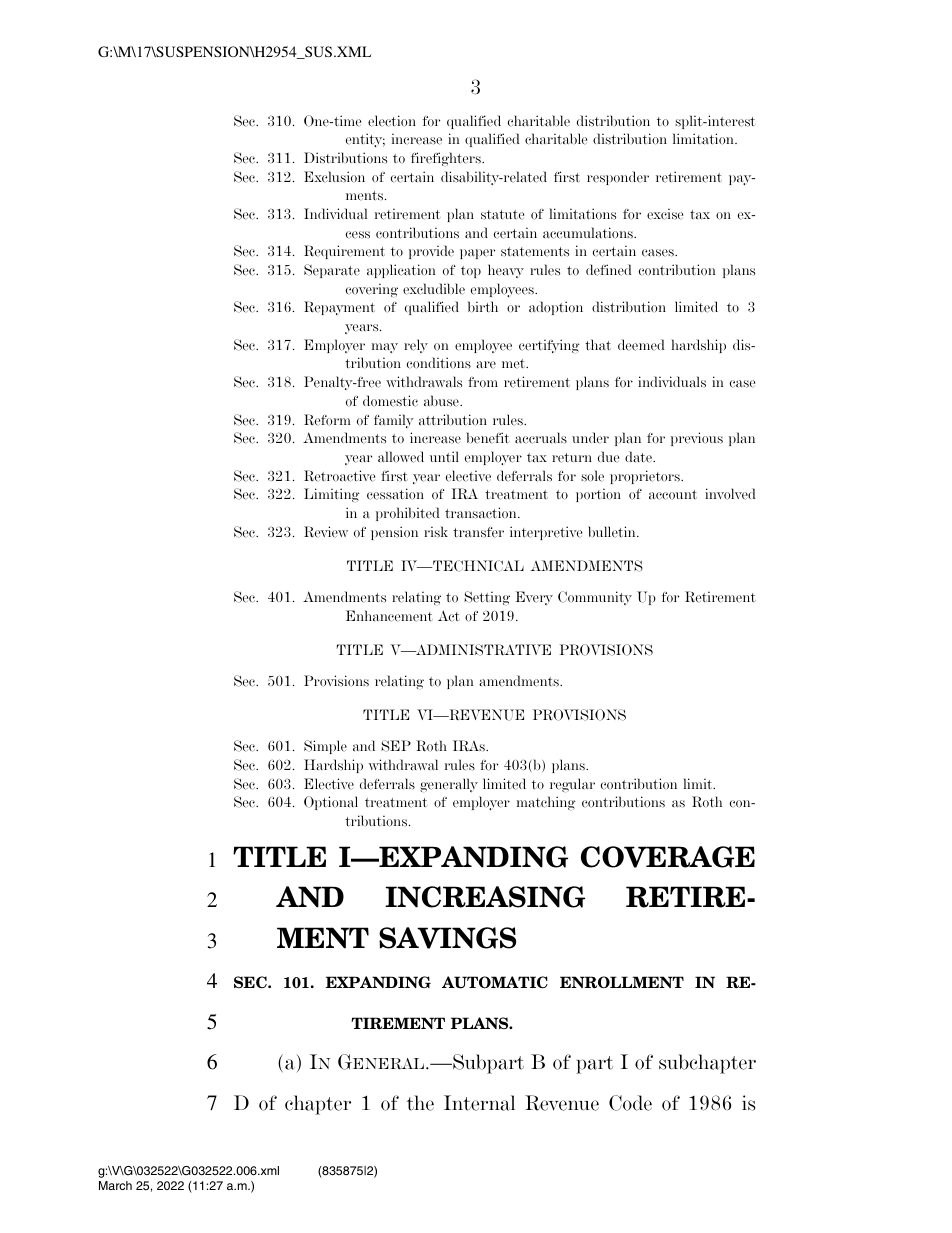  What do you see at coordinates (325, 747) in the screenshot?
I see `Simple` at bounding box center [325, 747].
